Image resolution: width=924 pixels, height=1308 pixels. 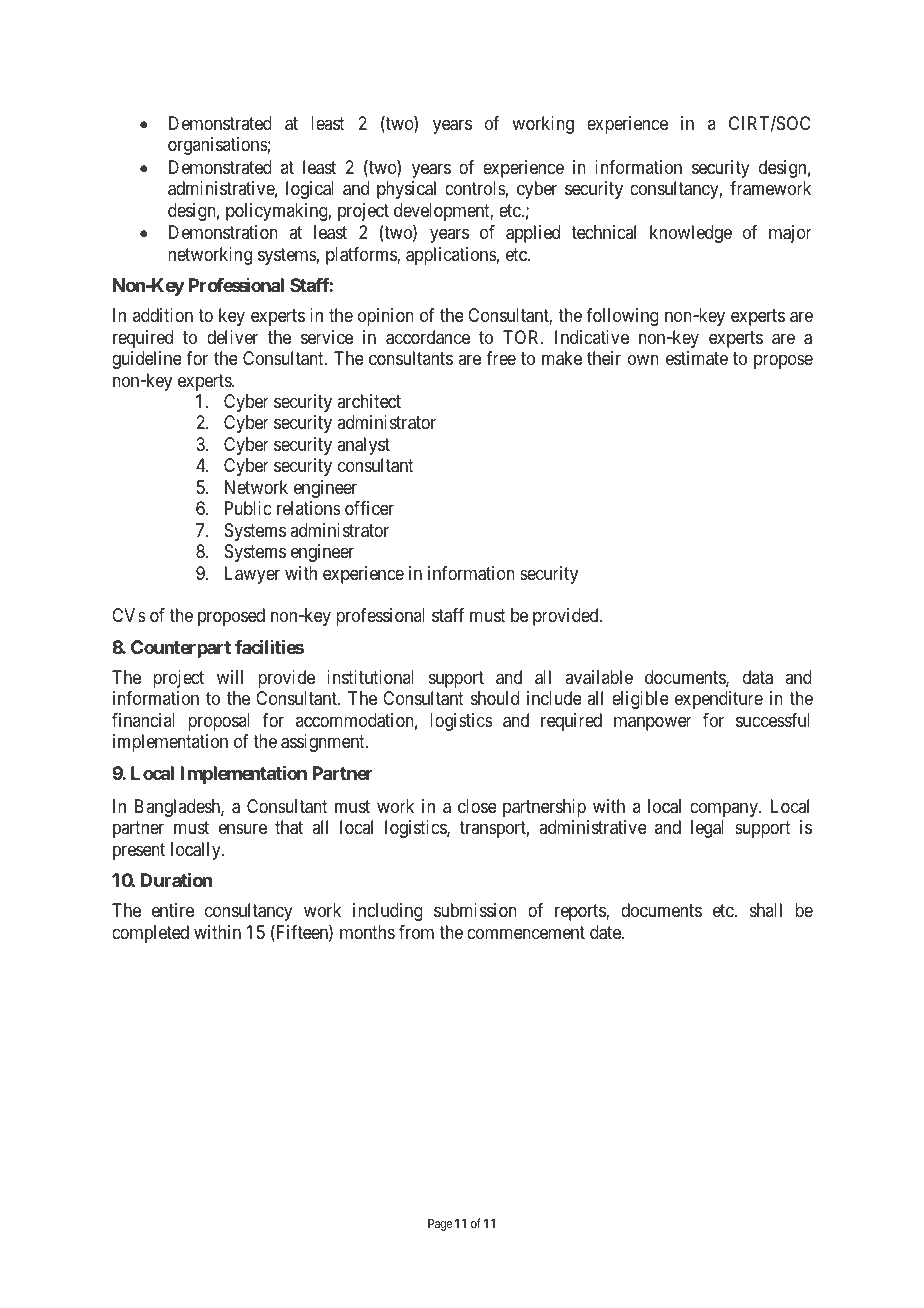 I want to click on knowledge, so click(x=691, y=234).
